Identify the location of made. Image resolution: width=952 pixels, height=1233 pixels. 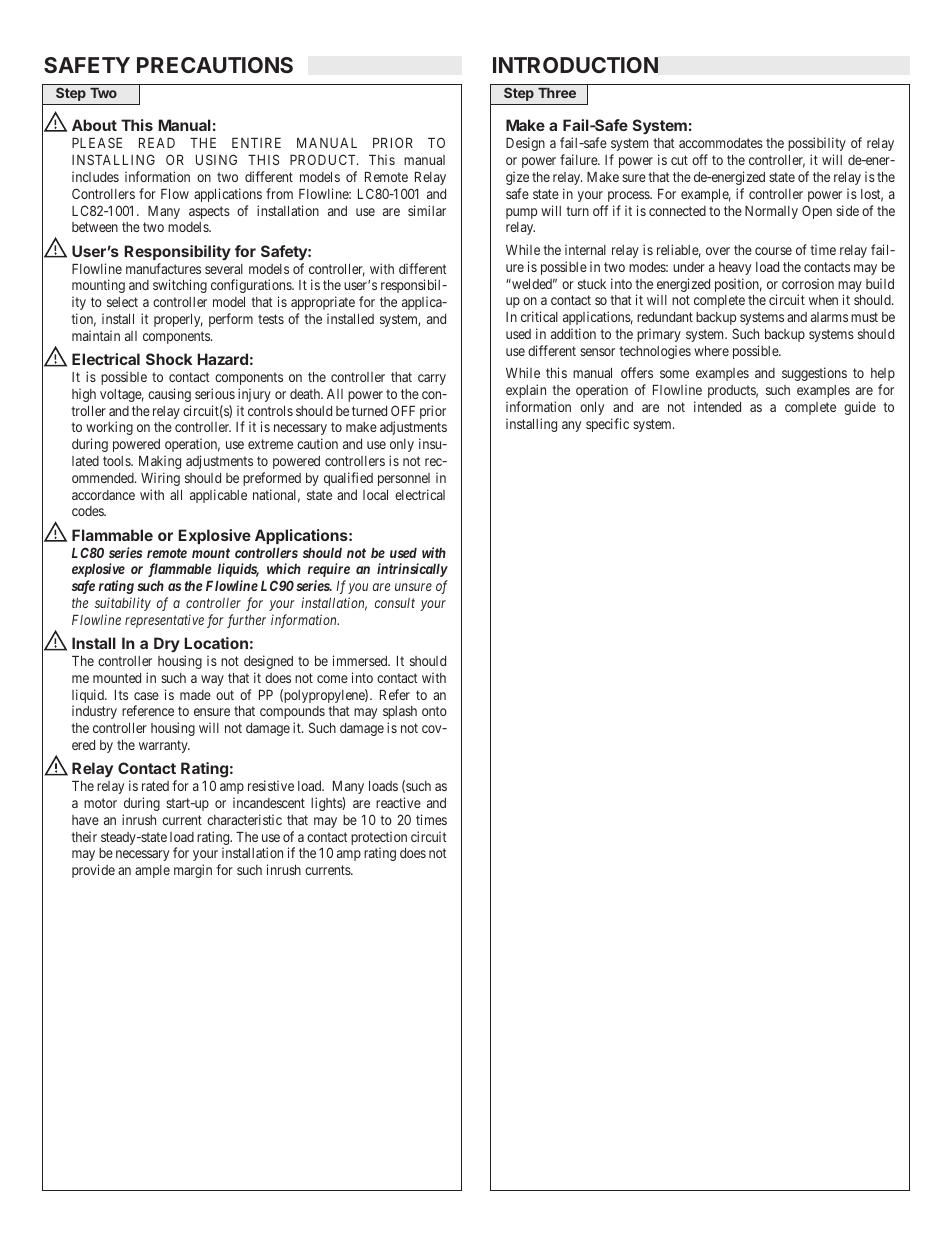
(195, 695).
